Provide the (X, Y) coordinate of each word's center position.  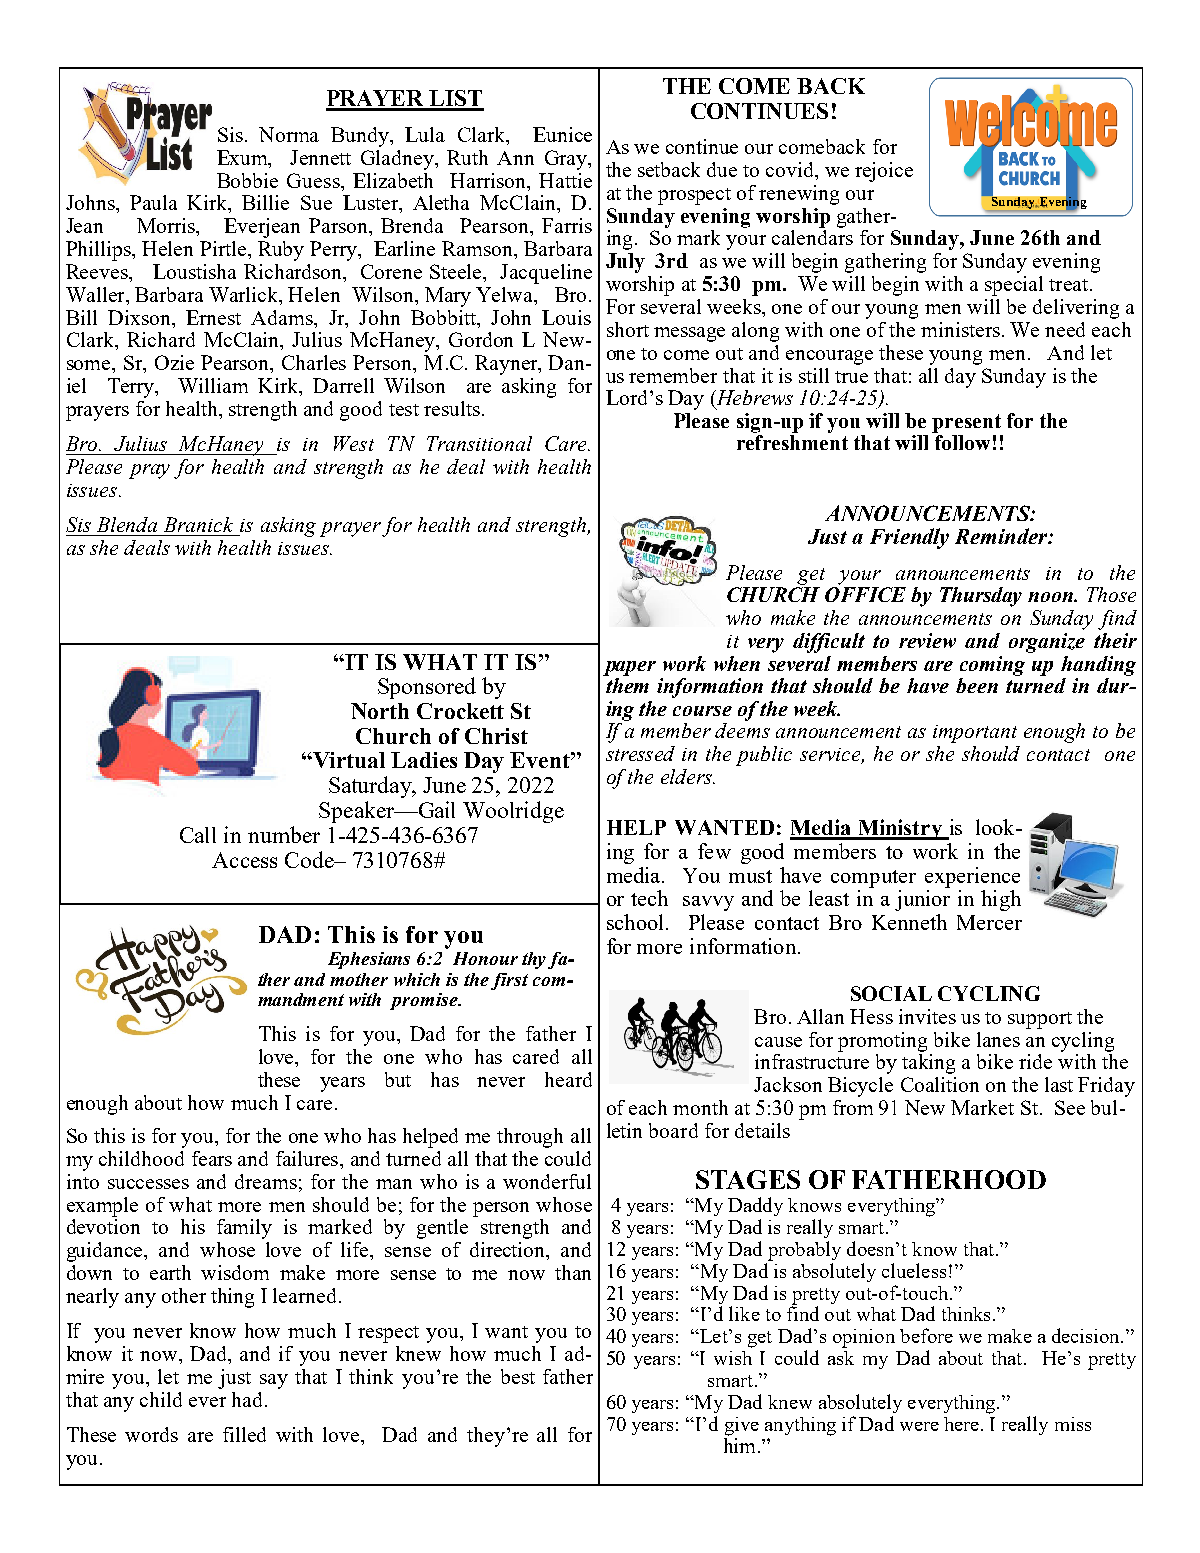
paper (629, 668)
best (518, 1376)
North (380, 711)
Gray (567, 160)
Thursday (981, 597)
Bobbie (247, 180)
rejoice (884, 172)
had (247, 1399)
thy (536, 960)
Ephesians (369, 960)
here (963, 1424)
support (1040, 1020)
